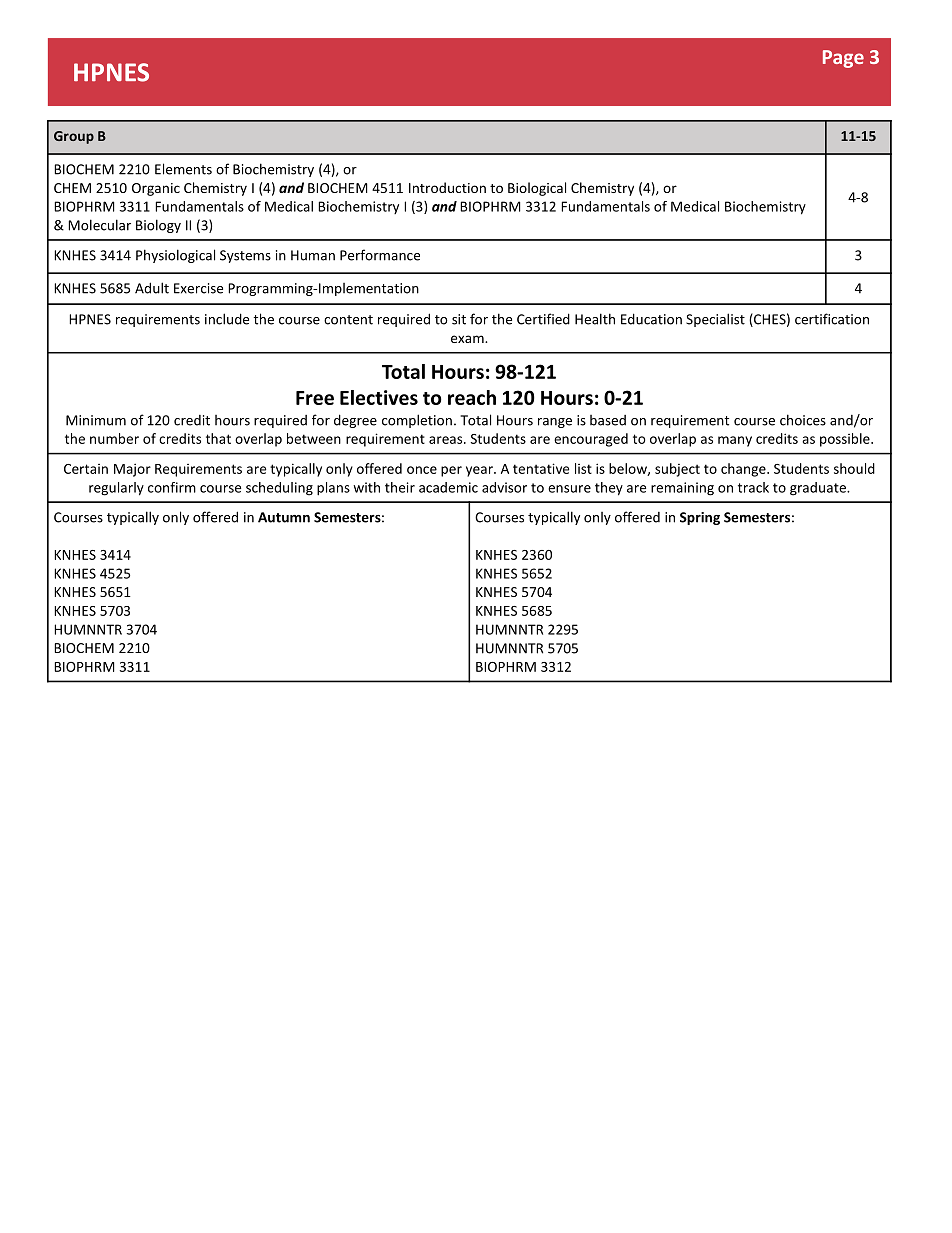 This page has height=1233, width=952. Describe the element at coordinates (843, 59) in the page. I see `Page` at that location.
